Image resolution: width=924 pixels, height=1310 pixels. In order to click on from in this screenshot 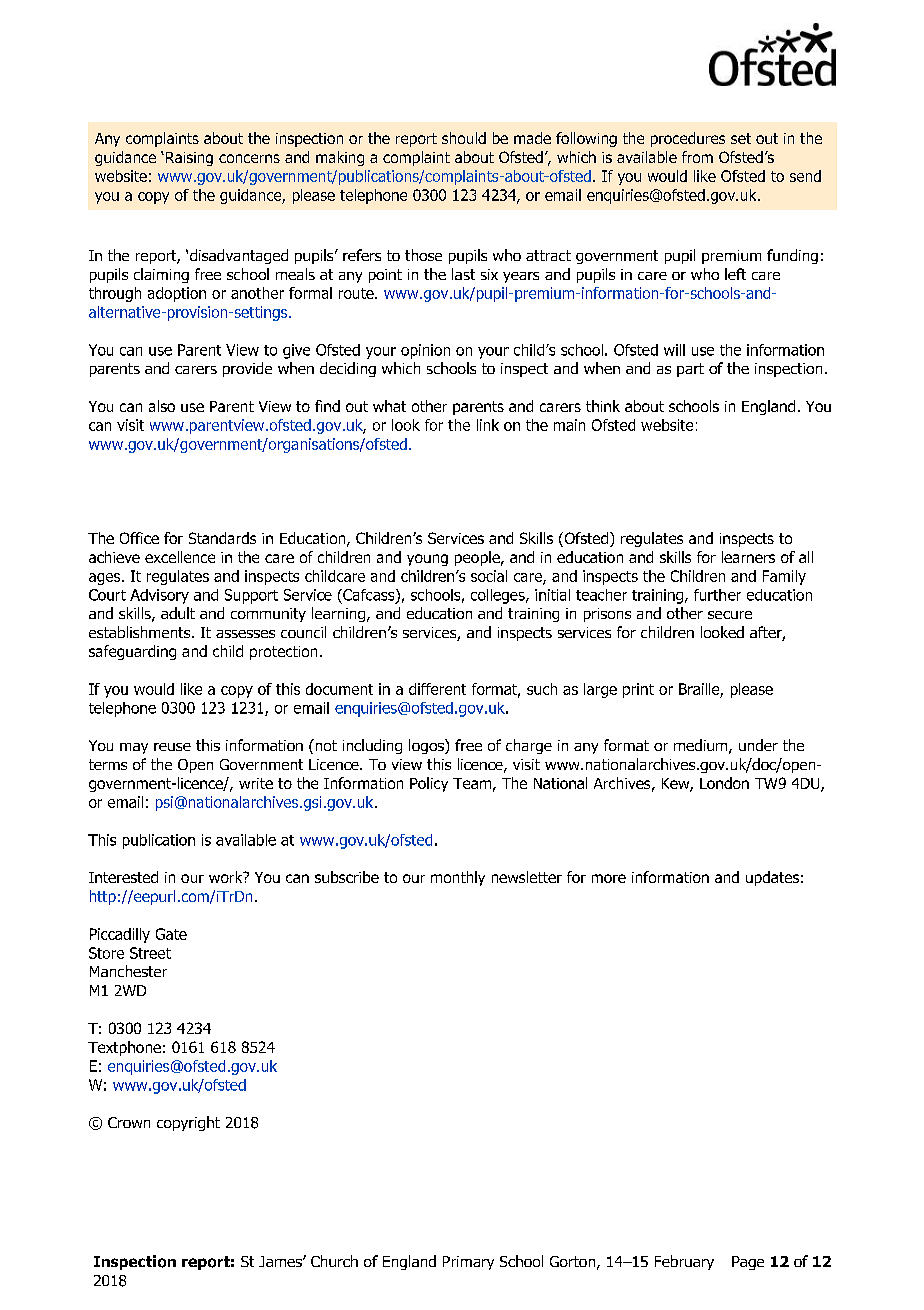, I will do `click(697, 157)`.
